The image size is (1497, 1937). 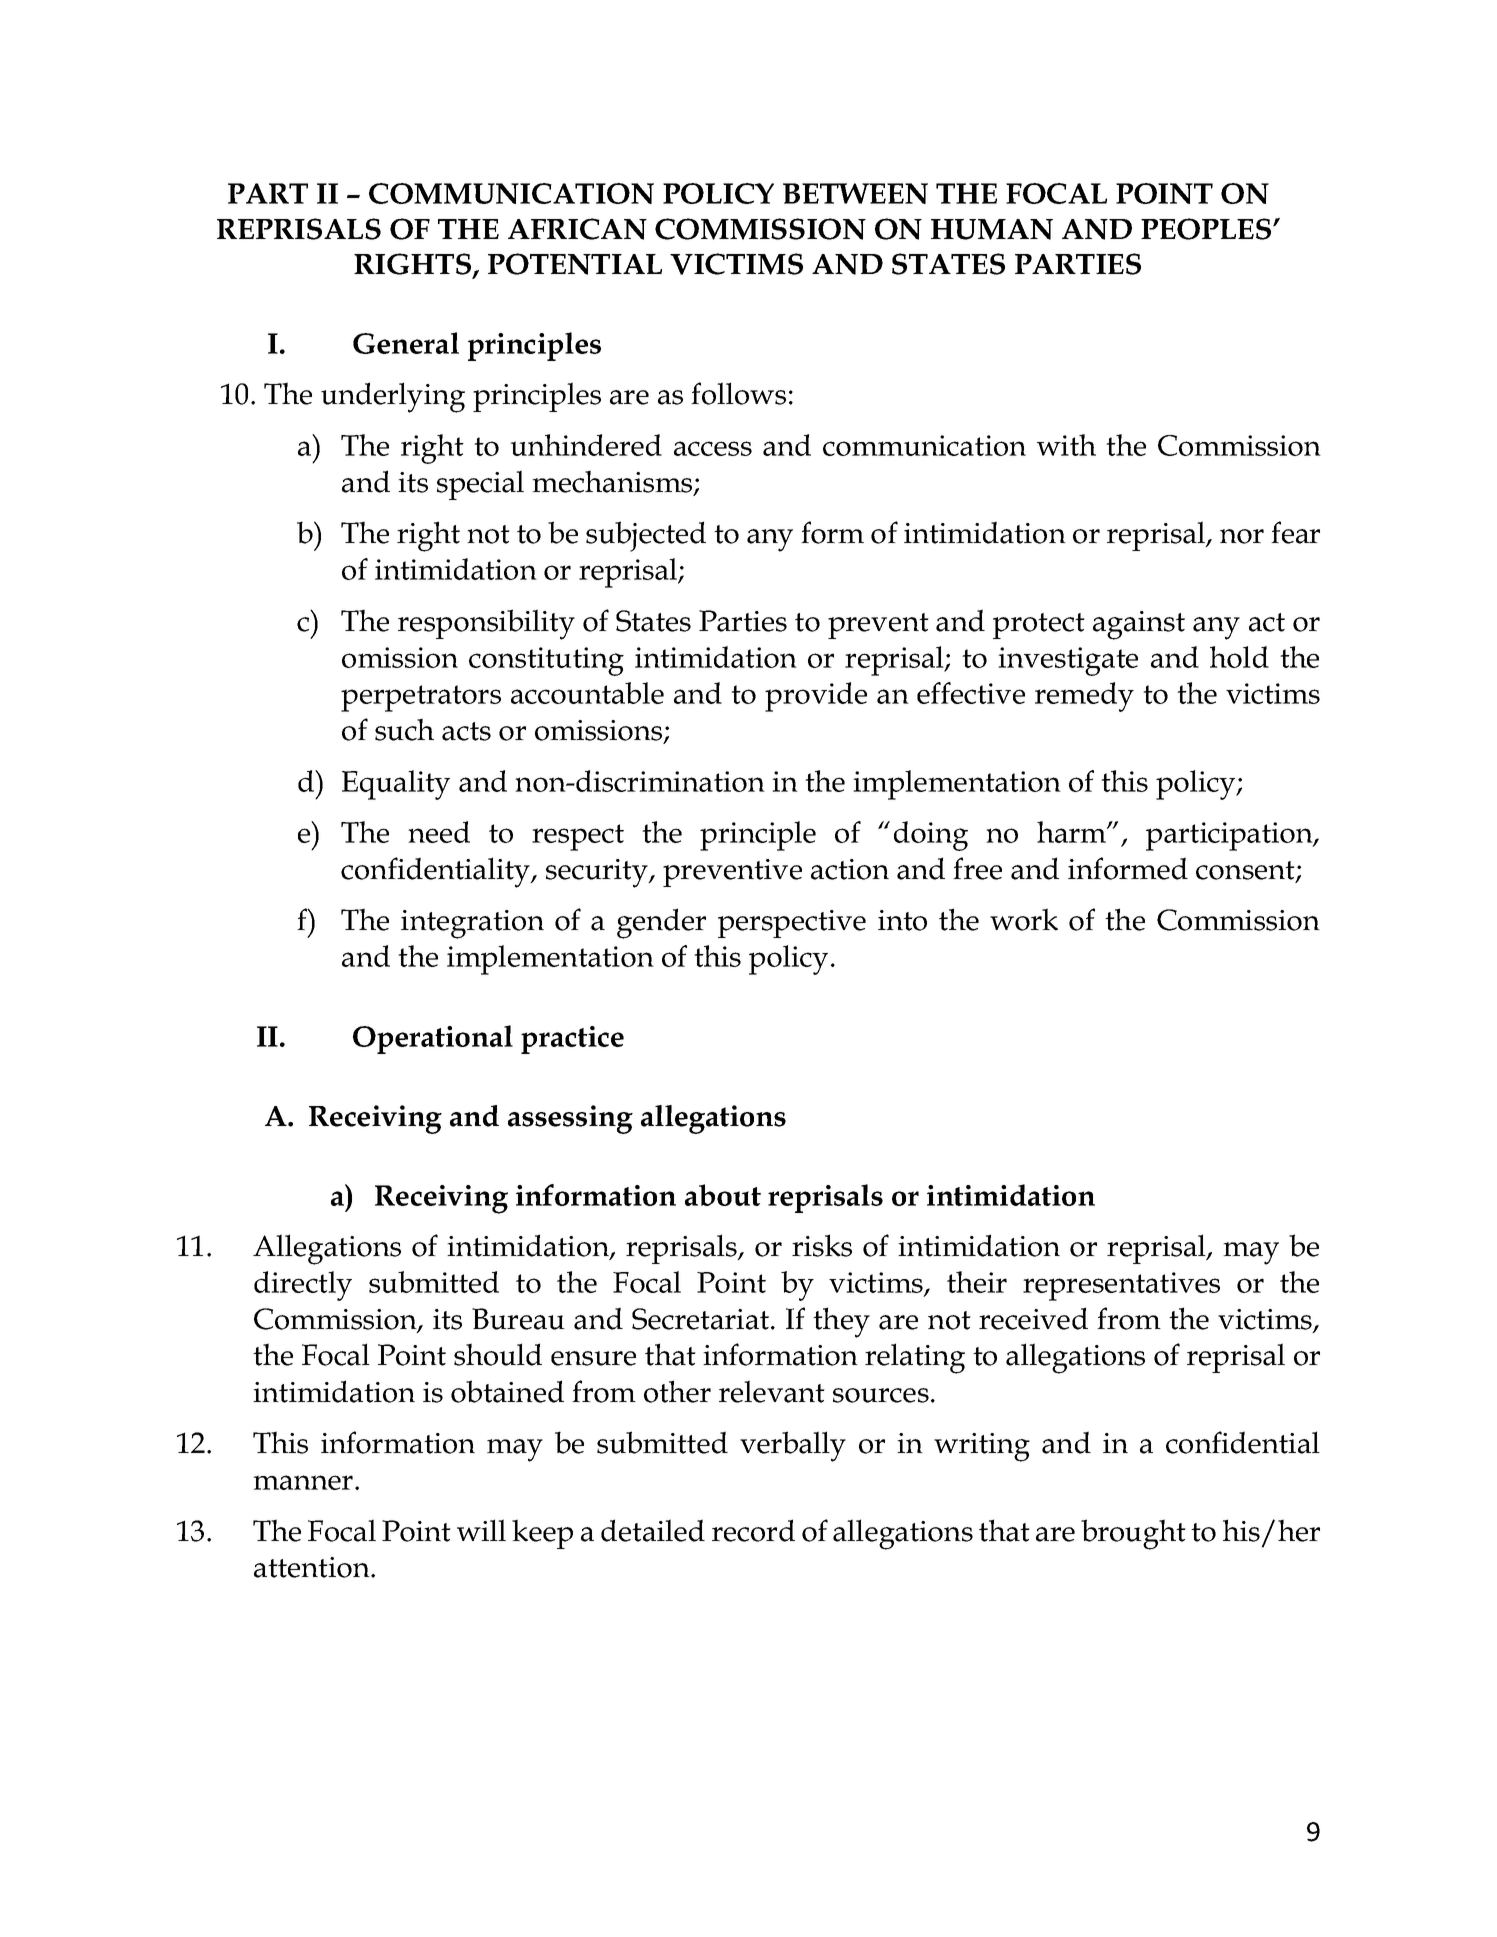 What do you see at coordinates (1207, 229) in the page?
I see `PEOPLES` at bounding box center [1207, 229].
